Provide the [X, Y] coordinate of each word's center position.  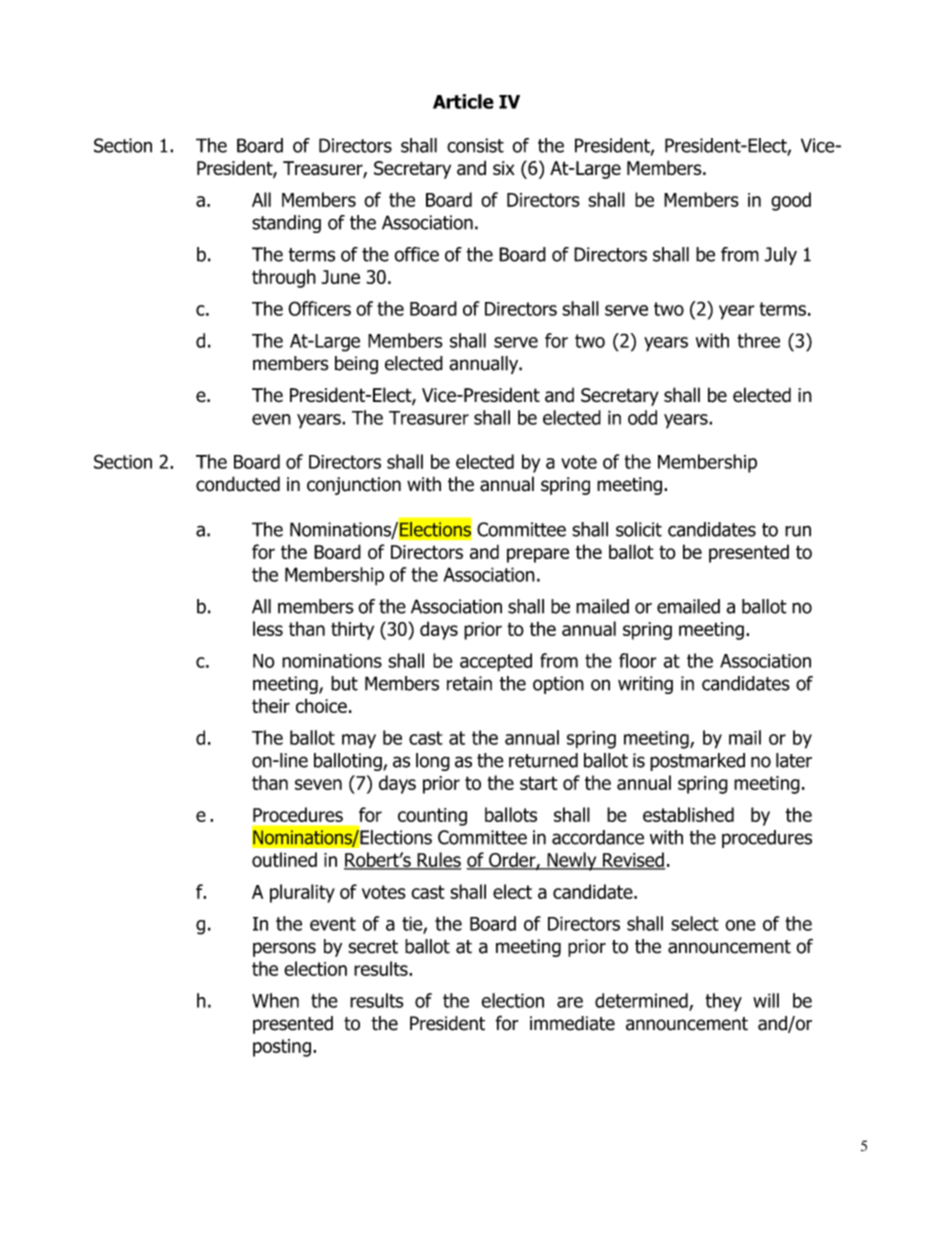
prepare [538, 555]
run [798, 531]
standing [286, 224]
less [268, 628]
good [791, 201]
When [275, 1000]
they [724, 1002]
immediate [572, 1023]
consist [475, 145]
